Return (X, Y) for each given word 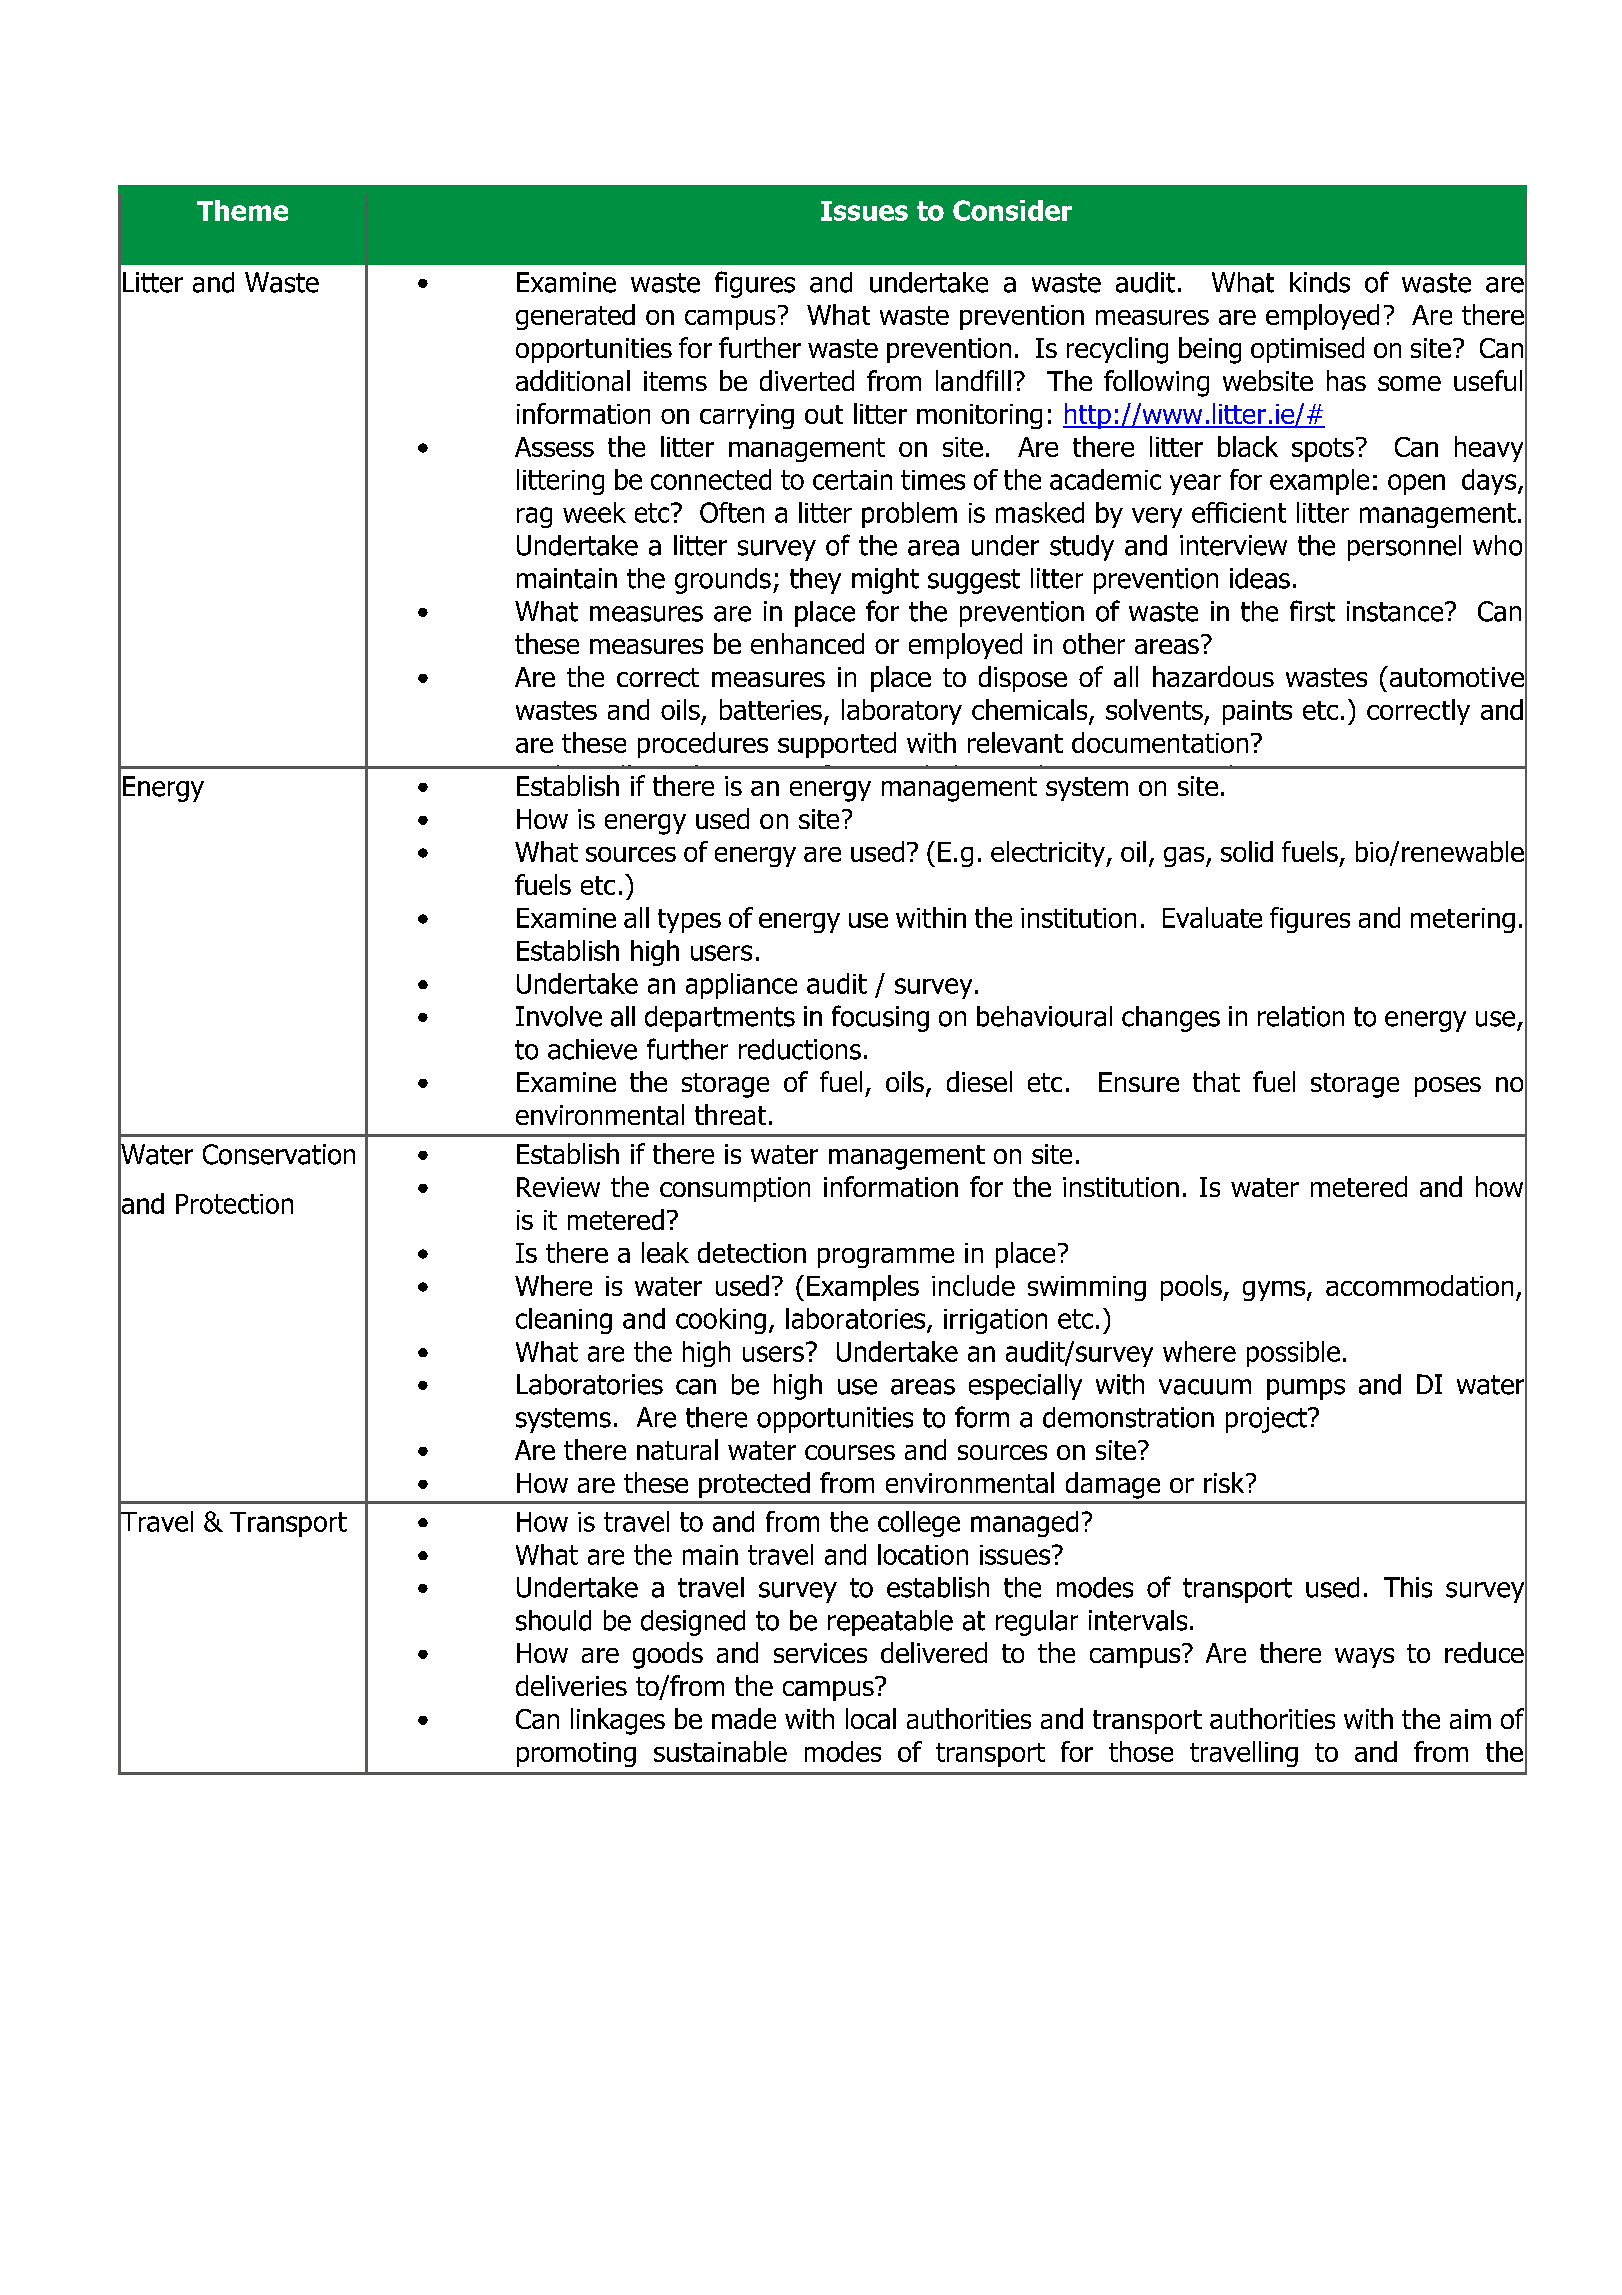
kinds (1320, 282)
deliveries (571, 1685)
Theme (242, 210)
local (871, 1718)
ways (1364, 1658)
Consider (1012, 210)
